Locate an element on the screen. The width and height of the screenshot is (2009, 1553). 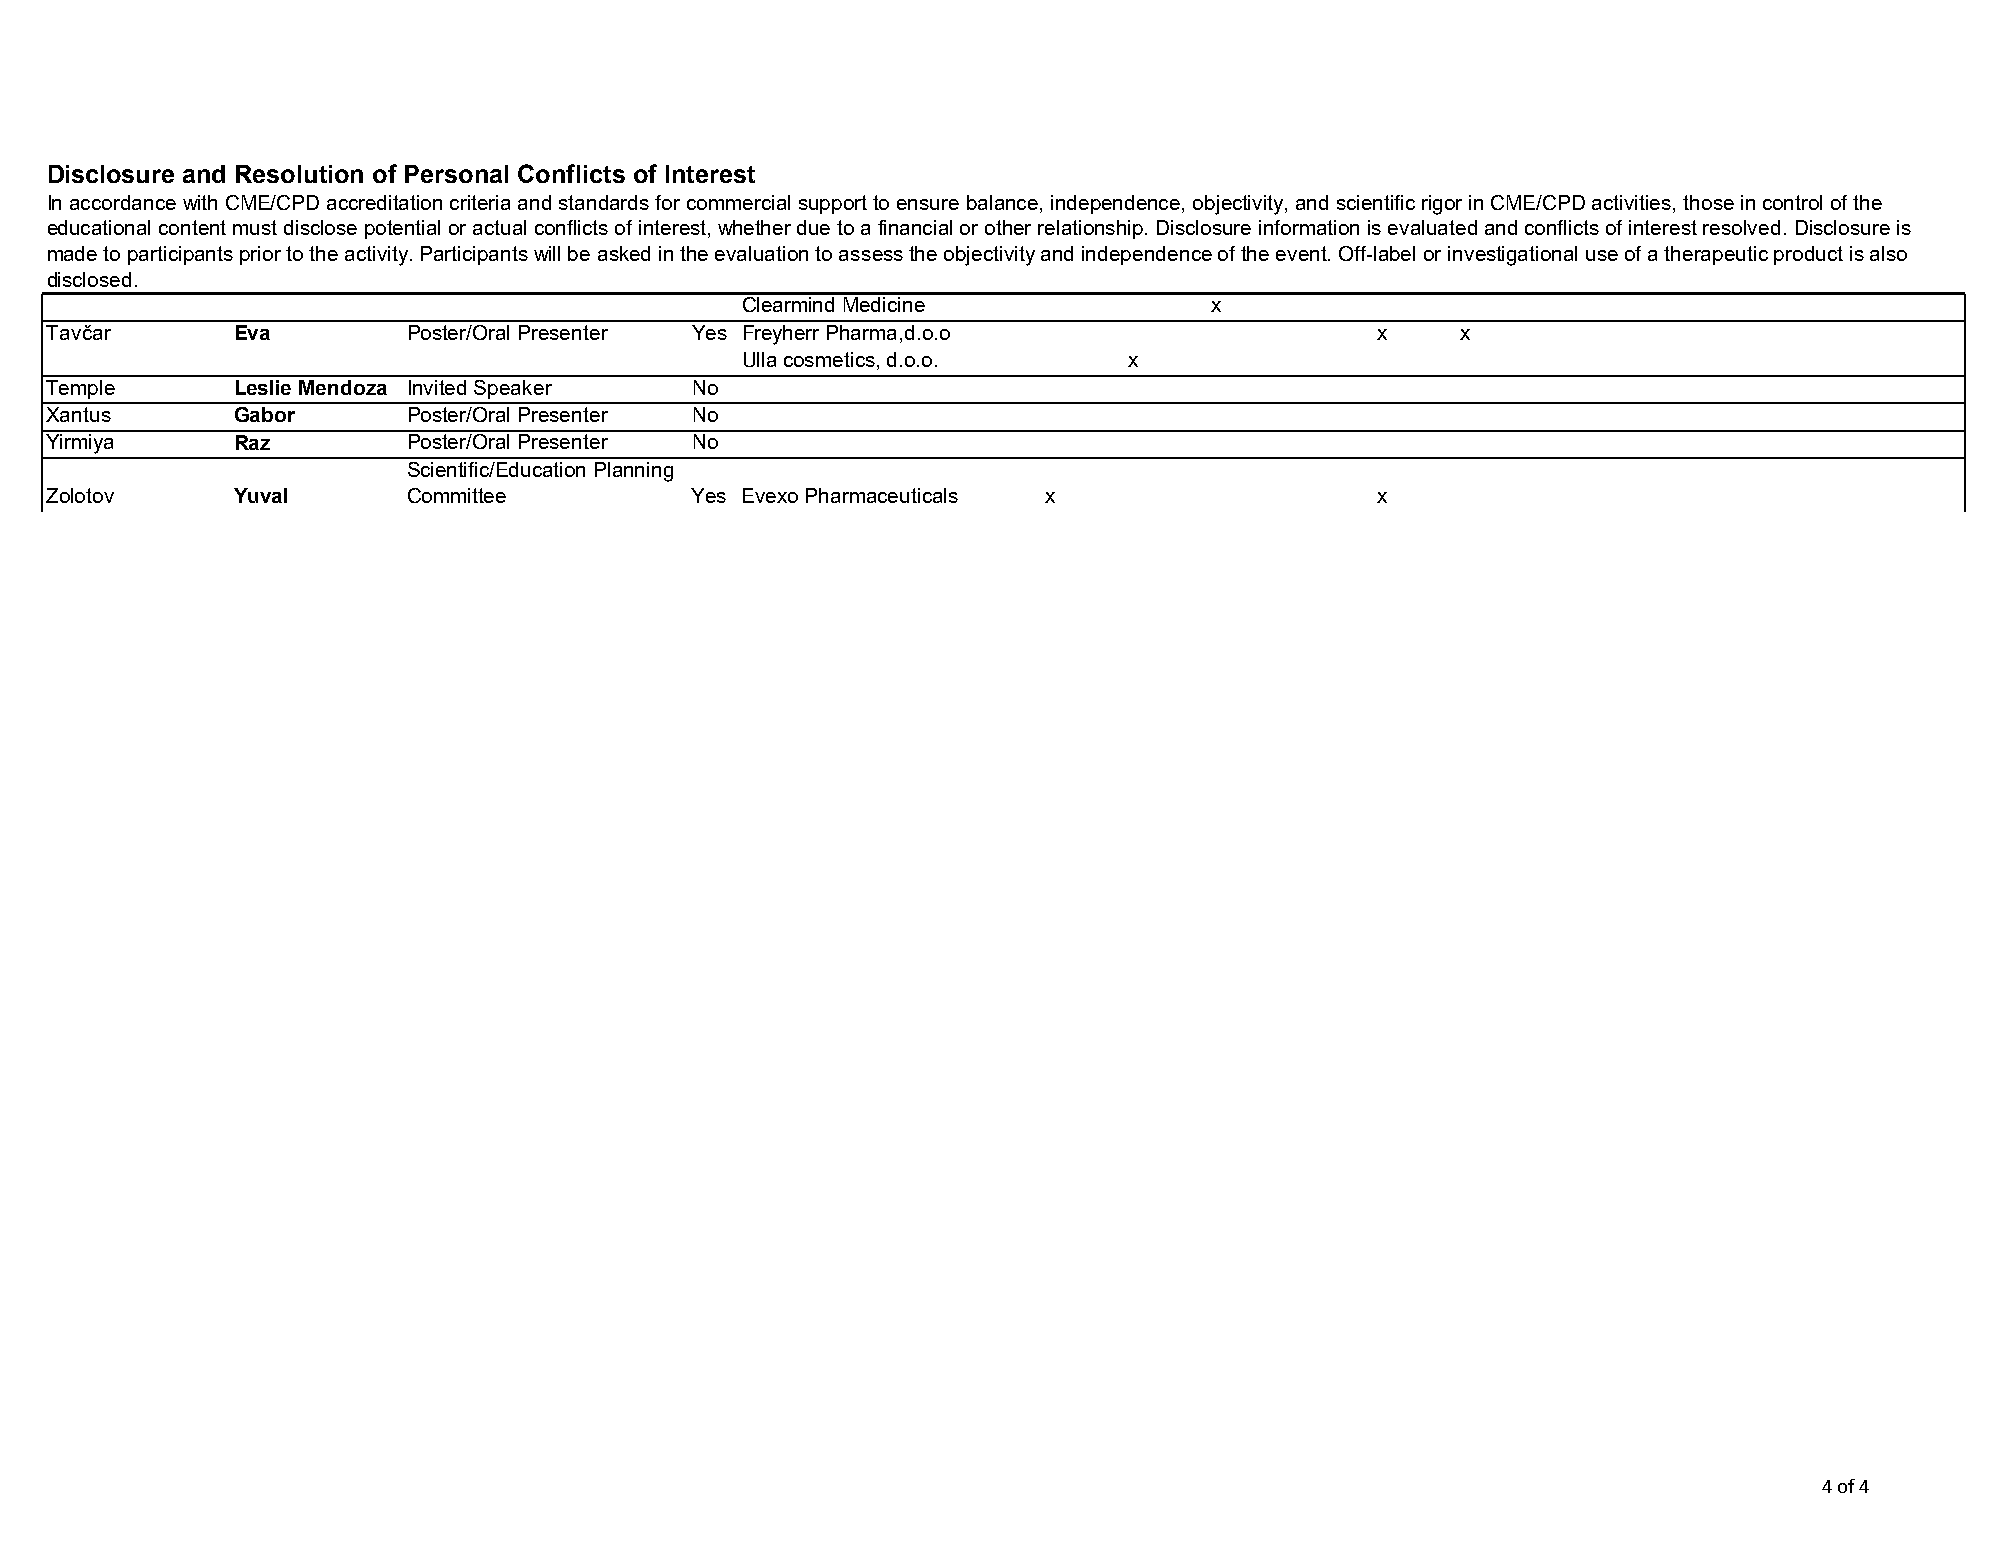
therapeutic is located at coordinates (1716, 255).
